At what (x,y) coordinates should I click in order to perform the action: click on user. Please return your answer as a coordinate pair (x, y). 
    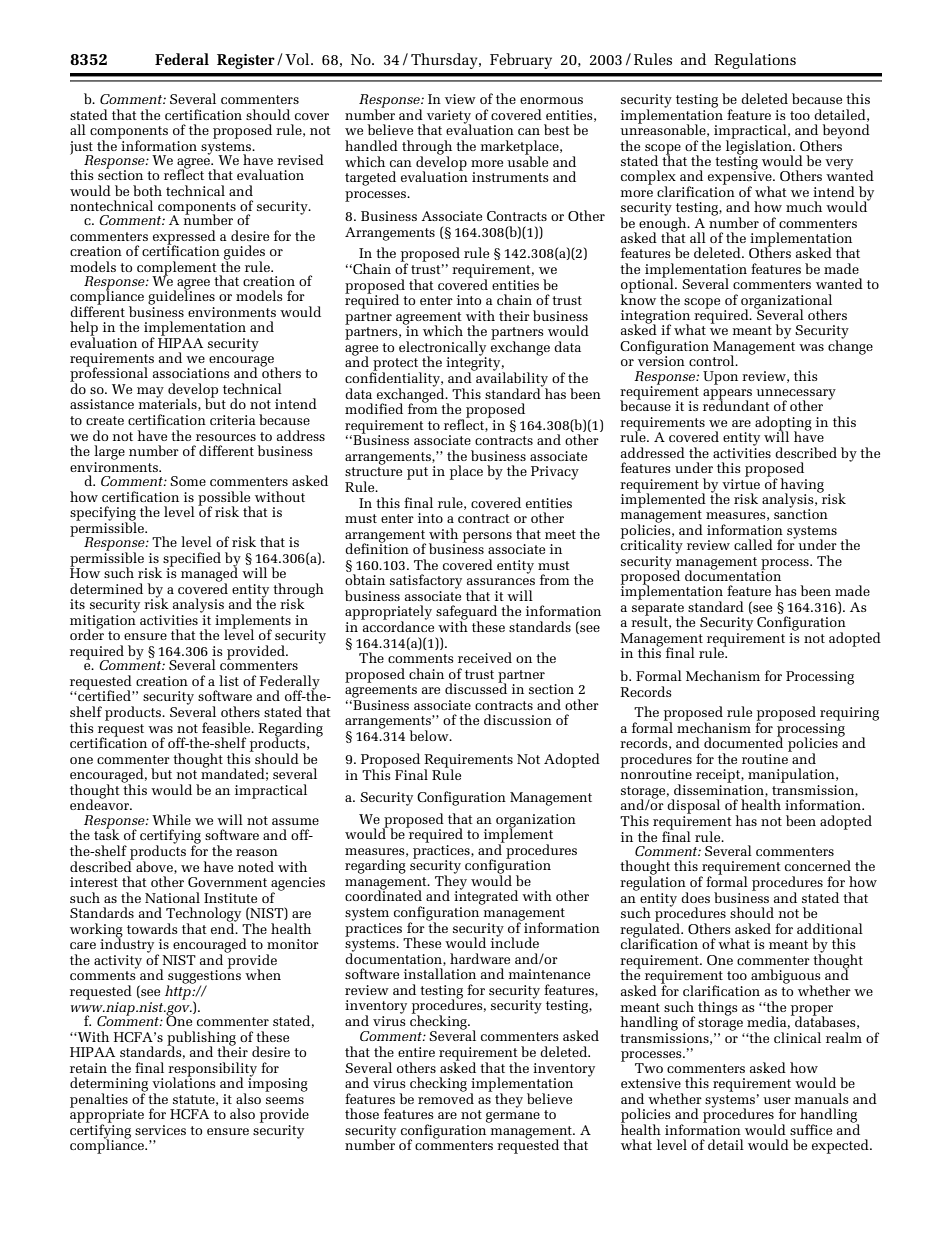
    Looking at the image, I should click on (777, 1100).
